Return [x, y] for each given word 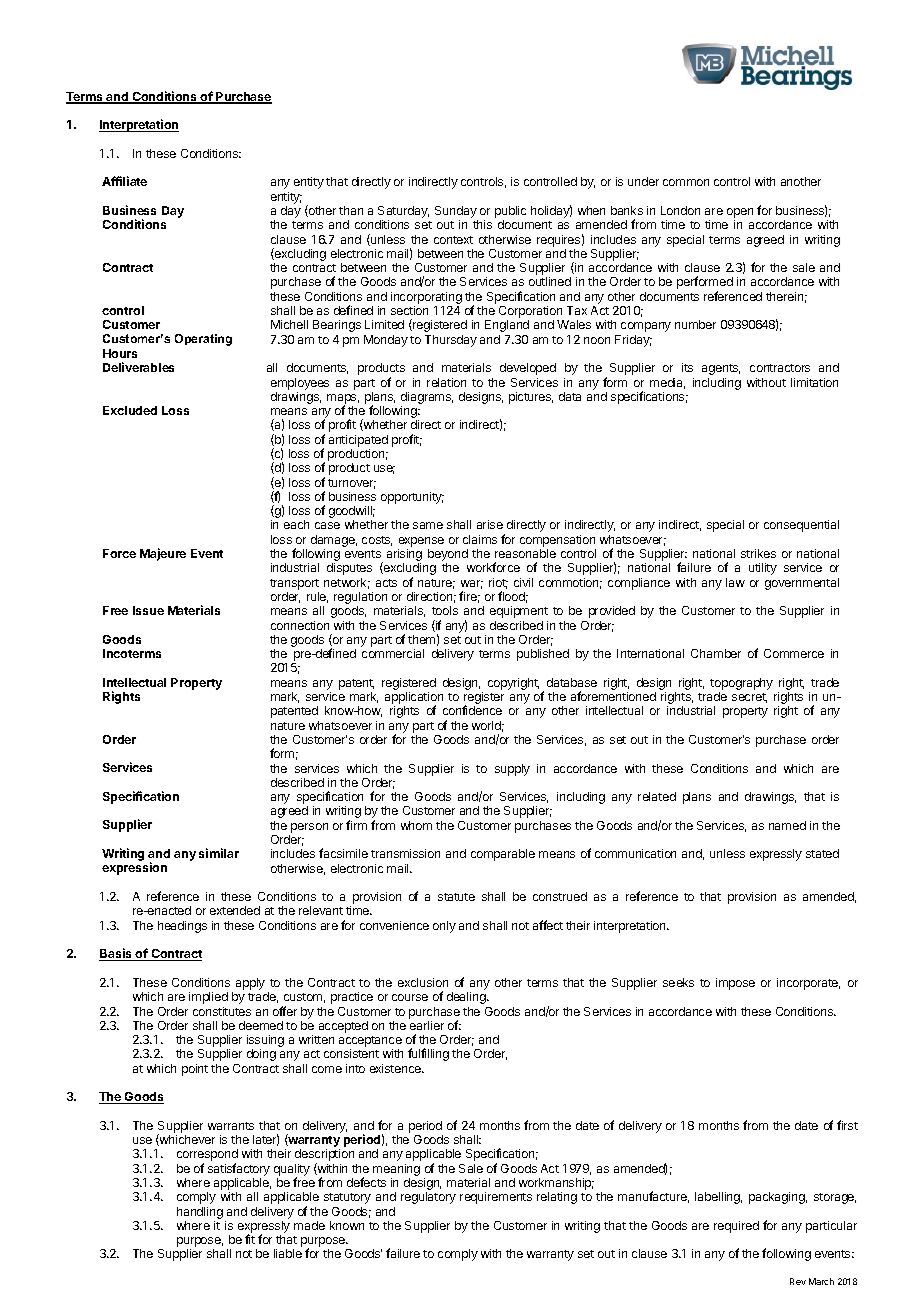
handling [200, 1213]
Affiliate [124, 181]
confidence [472, 710]
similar [219, 853]
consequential [801, 526]
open [740, 214]
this [482, 224]
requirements [496, 1198]
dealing [467, 998]
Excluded [130, 410]
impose [735, 984]
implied [208, 998]
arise [490, 524]
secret [749, 698]
